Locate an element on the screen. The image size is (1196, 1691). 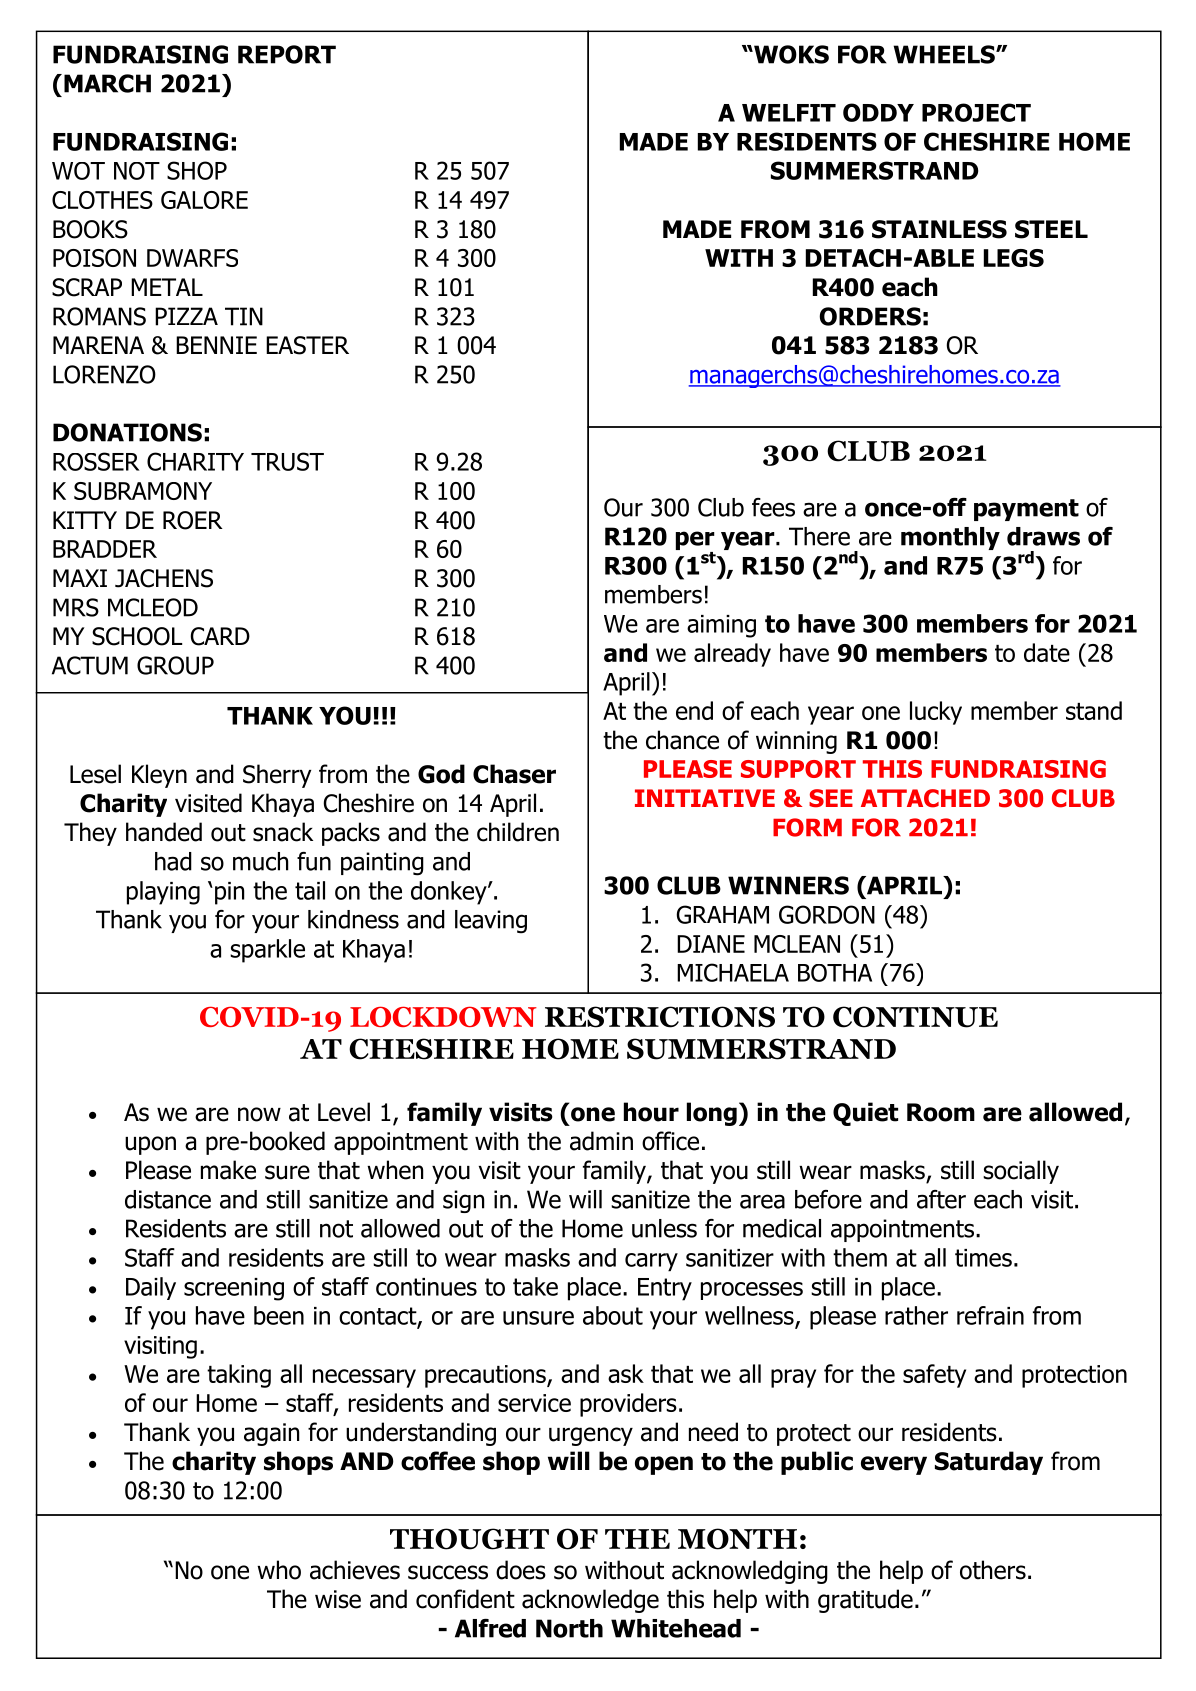
others is located at coordinates (993, 1570).
